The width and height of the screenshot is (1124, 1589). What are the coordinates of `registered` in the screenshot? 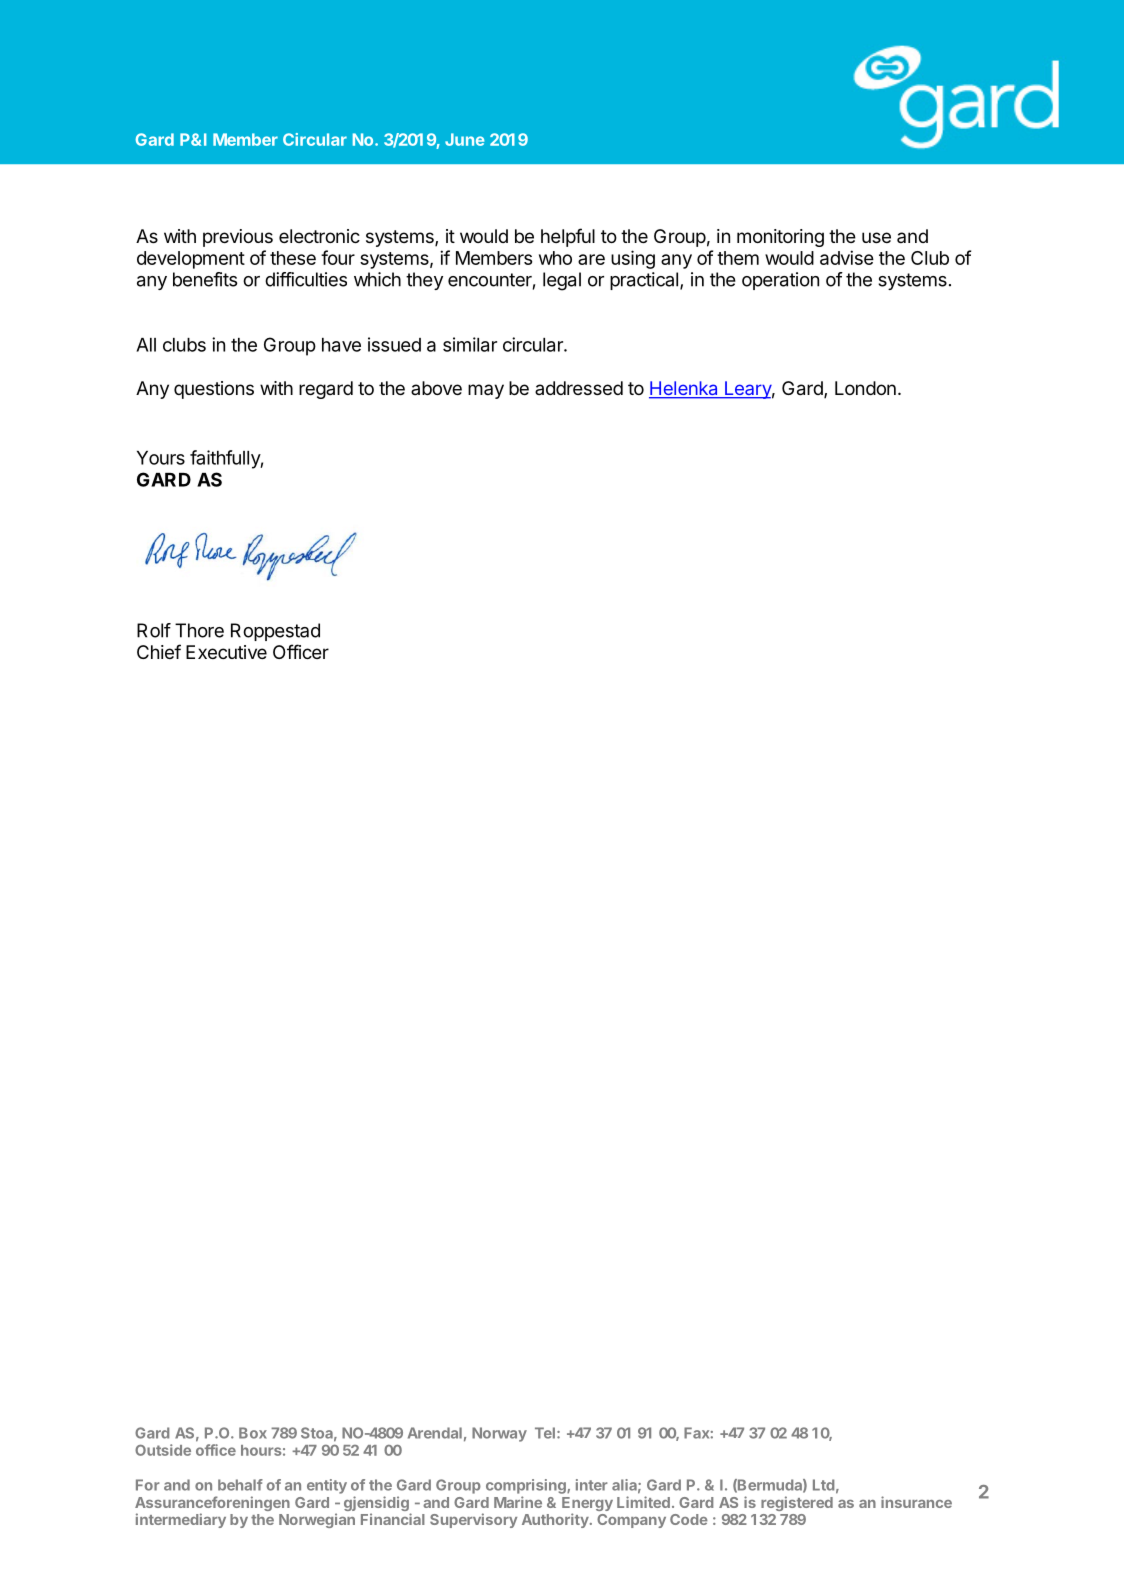 It's located at (797, 1503).
